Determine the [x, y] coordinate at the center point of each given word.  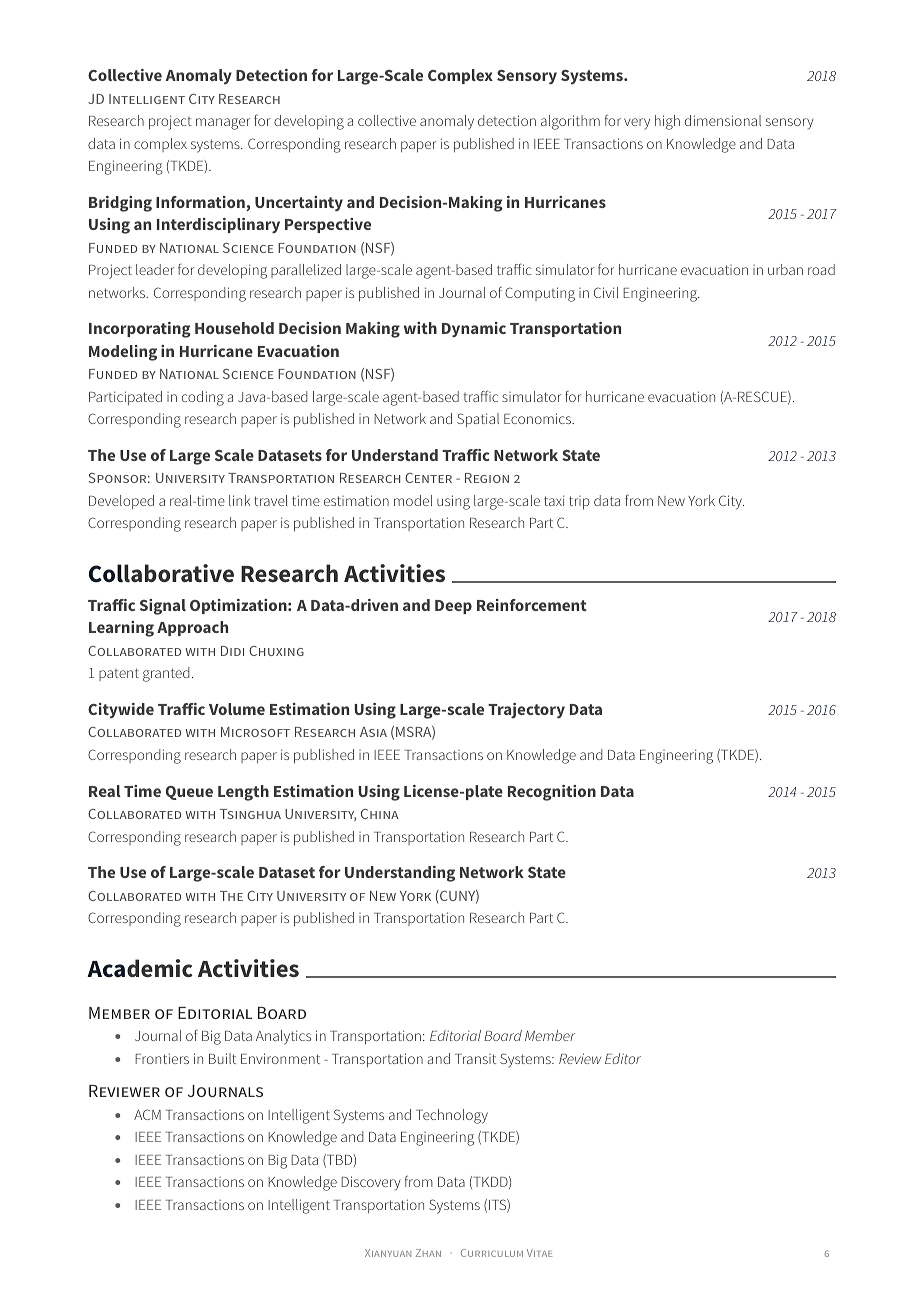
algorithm [570, 122]
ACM [147, 1114]
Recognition [552, 793]
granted [166, 674]
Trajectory [526, 711]
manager [223, 124]
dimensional [723, 120]
